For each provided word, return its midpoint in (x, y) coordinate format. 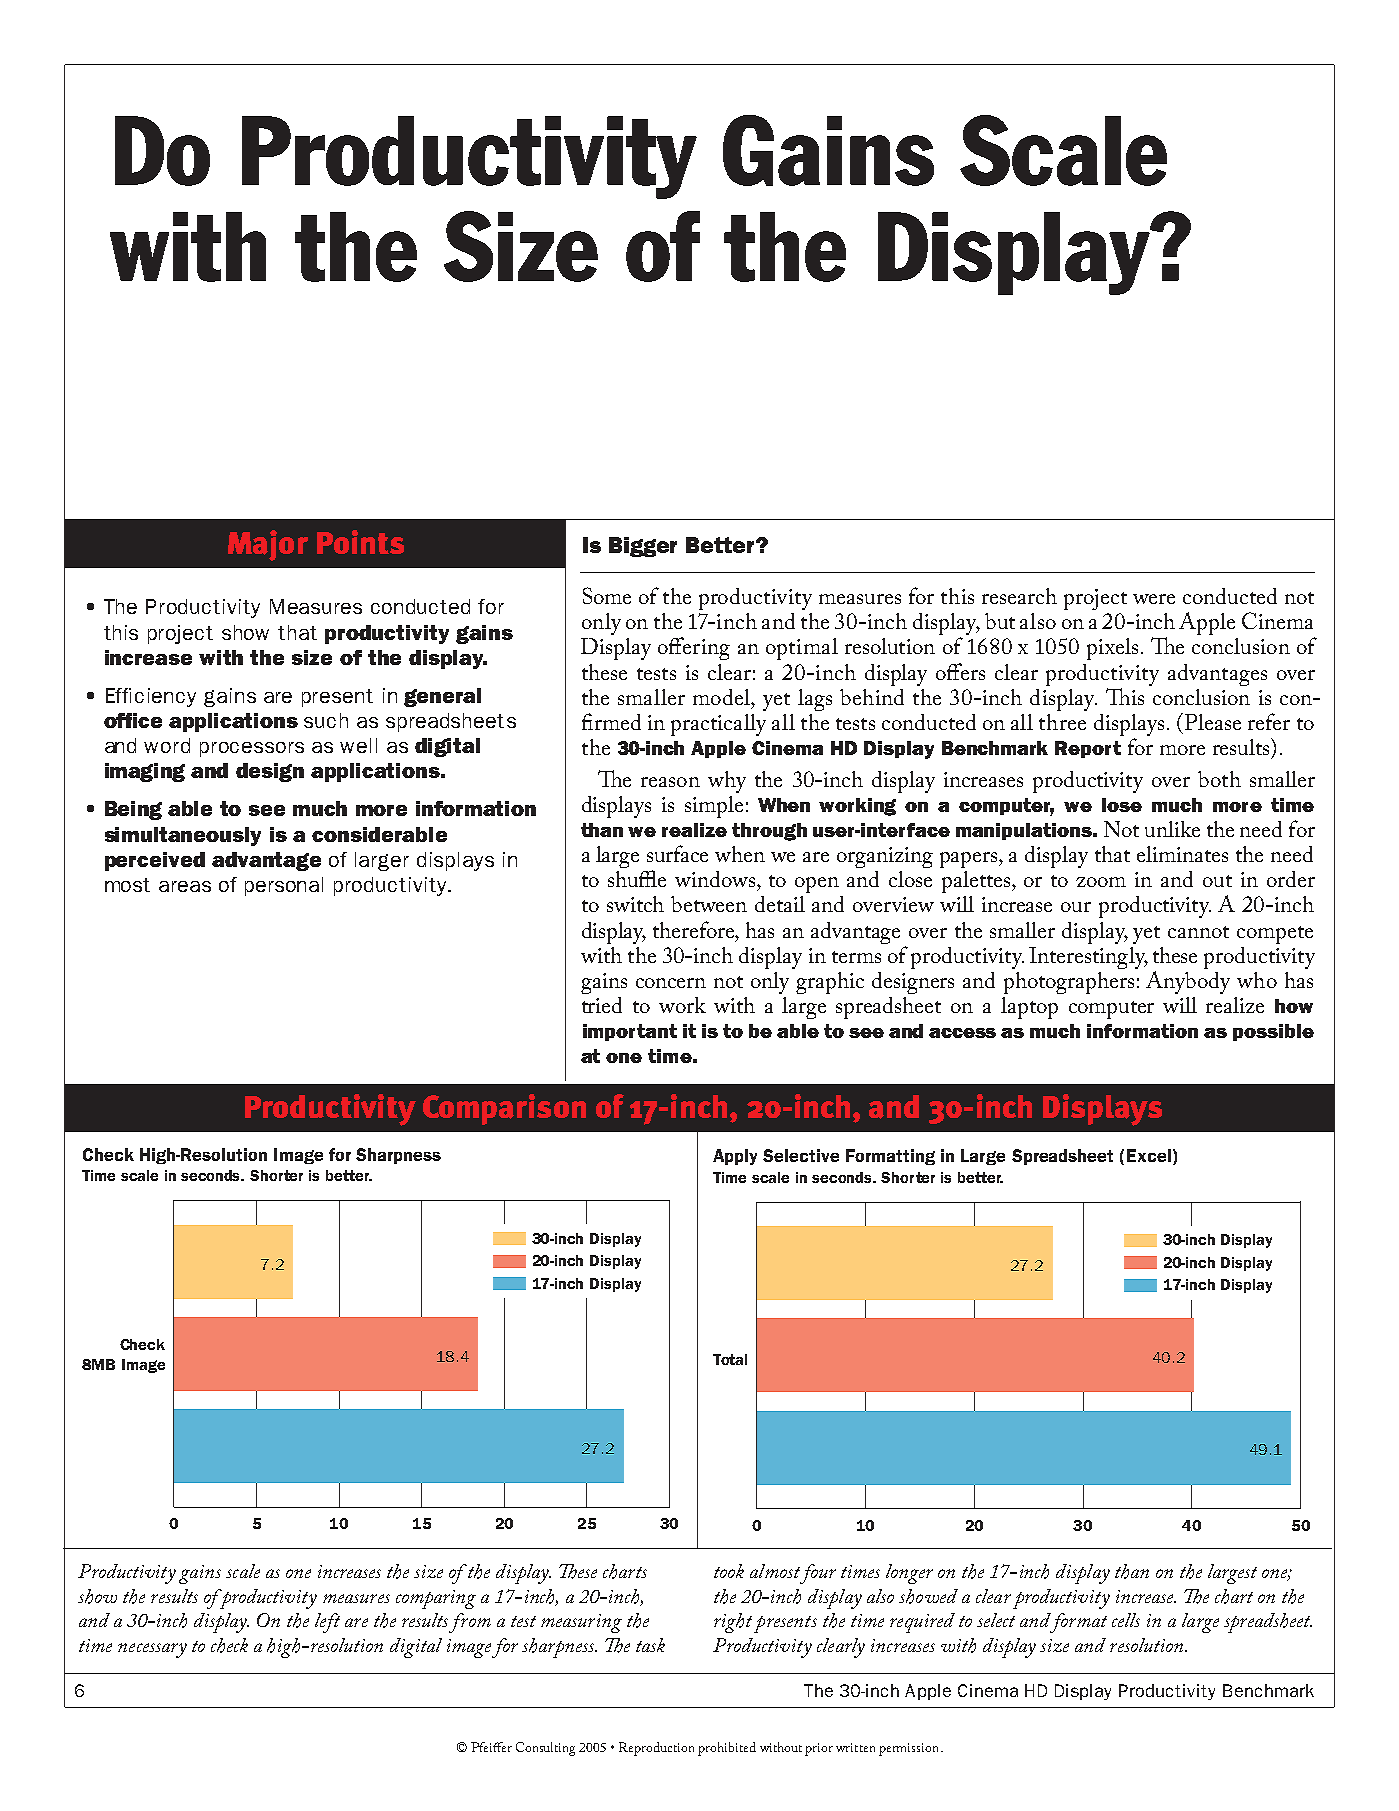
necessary (152, 1650)
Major (268, 545)
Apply (735, 1157)
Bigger (643, 547)
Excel (1149, 1155)
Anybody (1188, 981)
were (1154, 599)
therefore (695, 929)
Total (730, 1359)
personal (284, 886)
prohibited (727, 1749)
